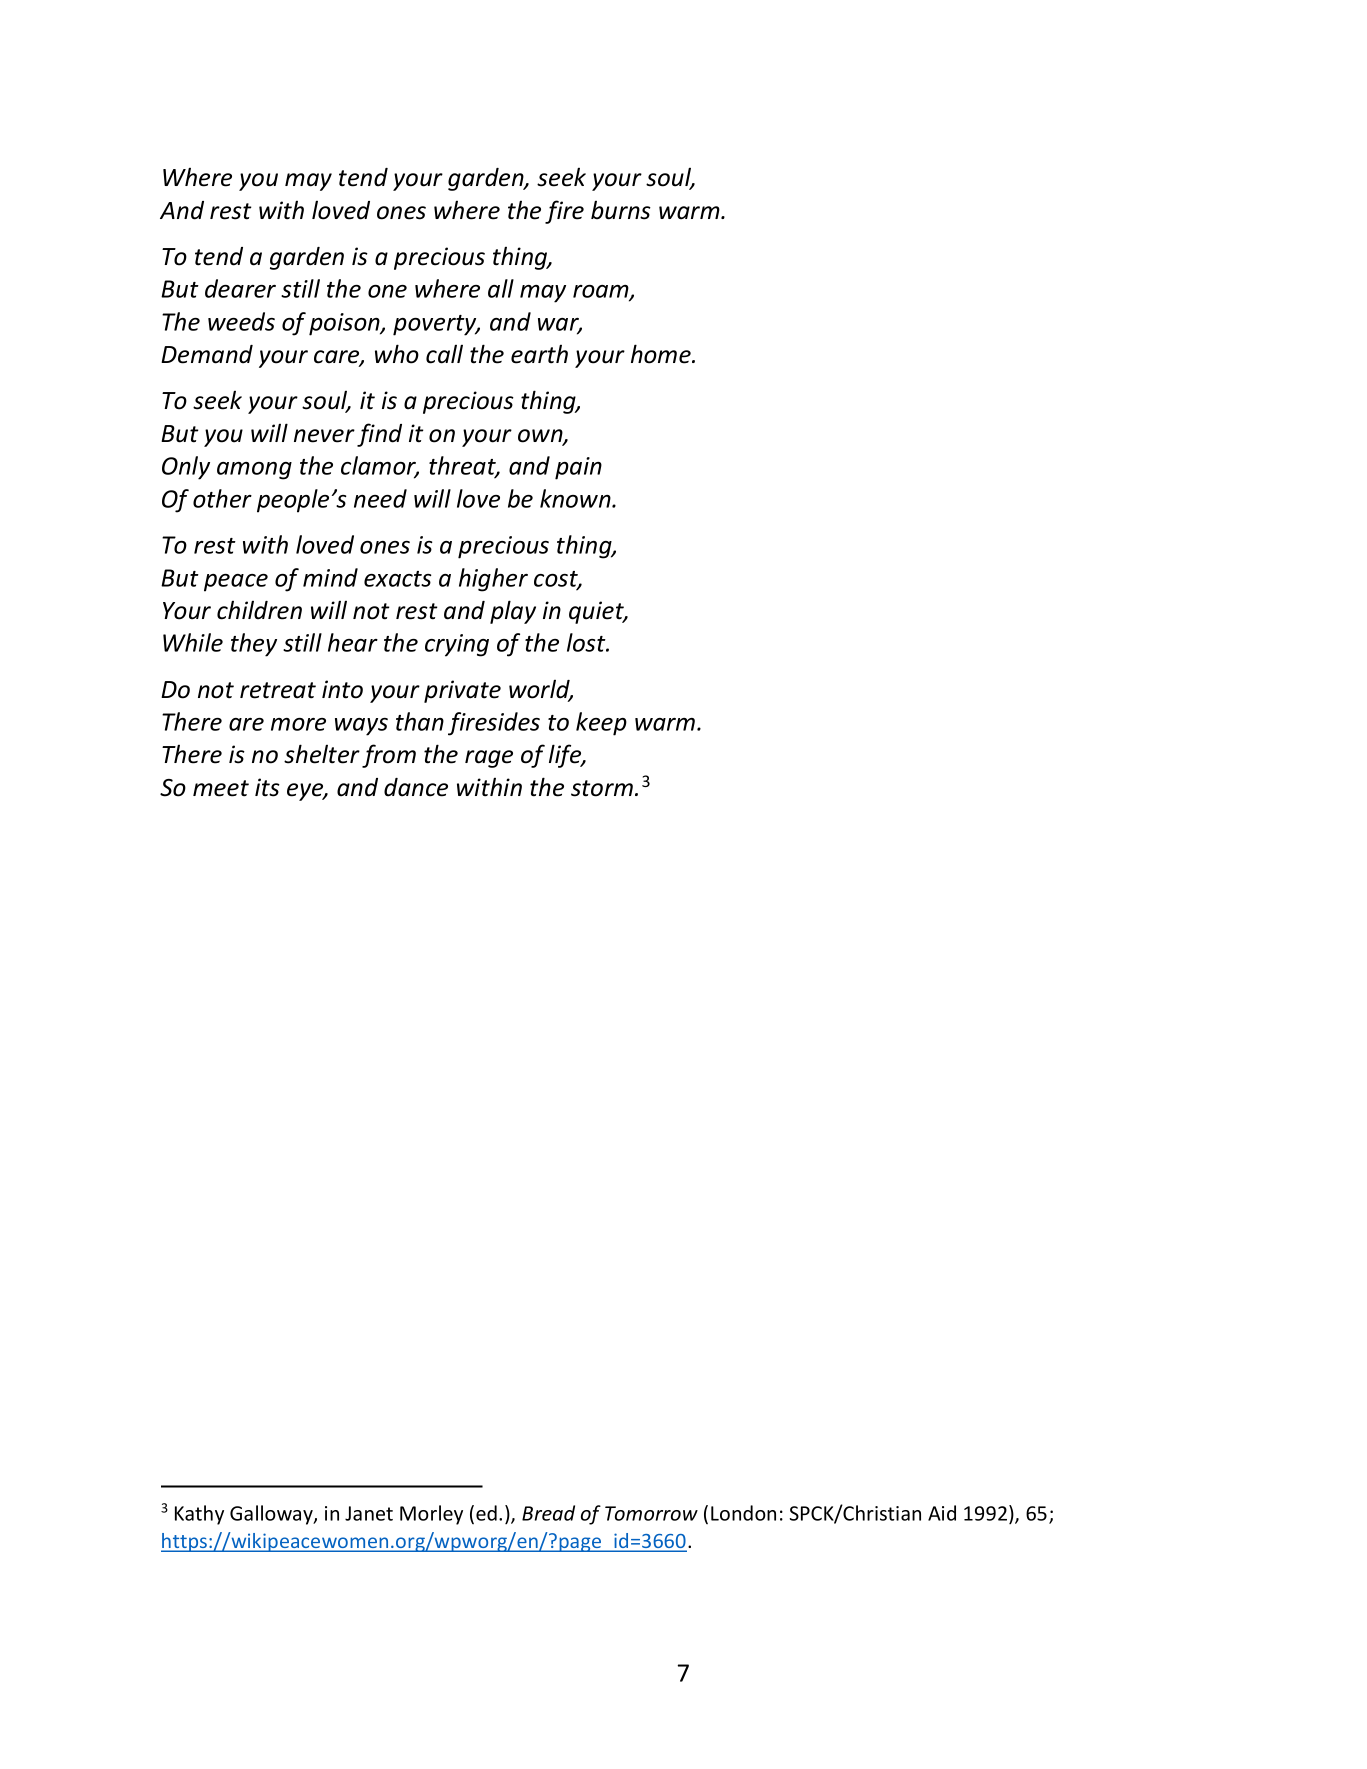  Describe the element at coordinates (267, 787) in the page. I see `its` at that location.
